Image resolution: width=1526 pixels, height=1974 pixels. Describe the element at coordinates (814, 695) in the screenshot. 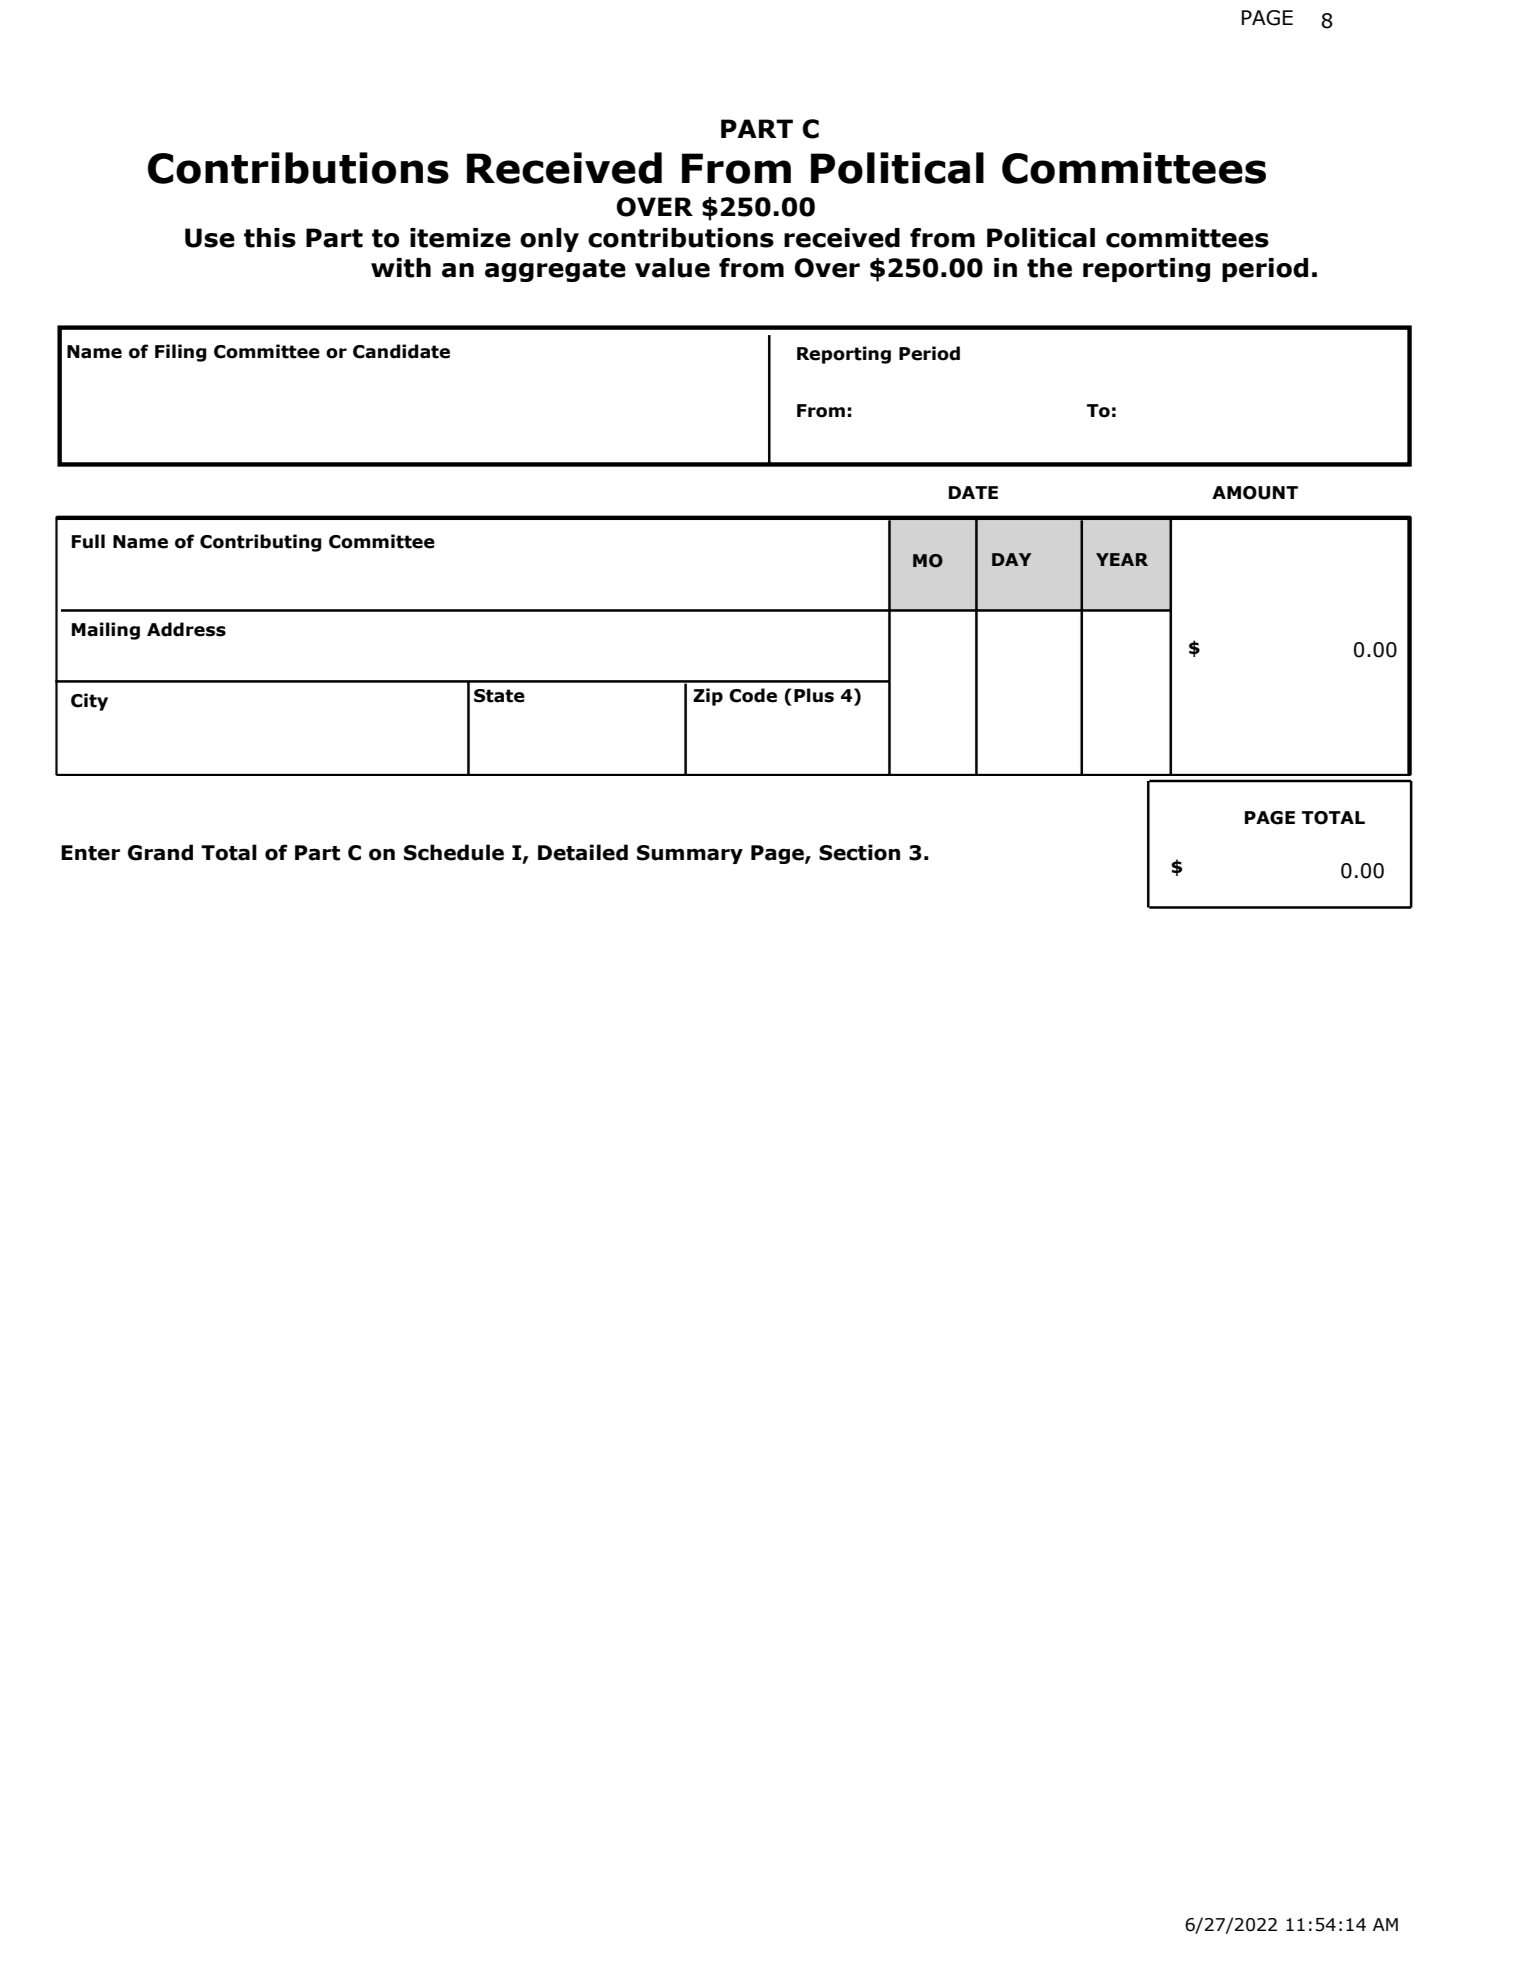

I see `Plus` at that location.
